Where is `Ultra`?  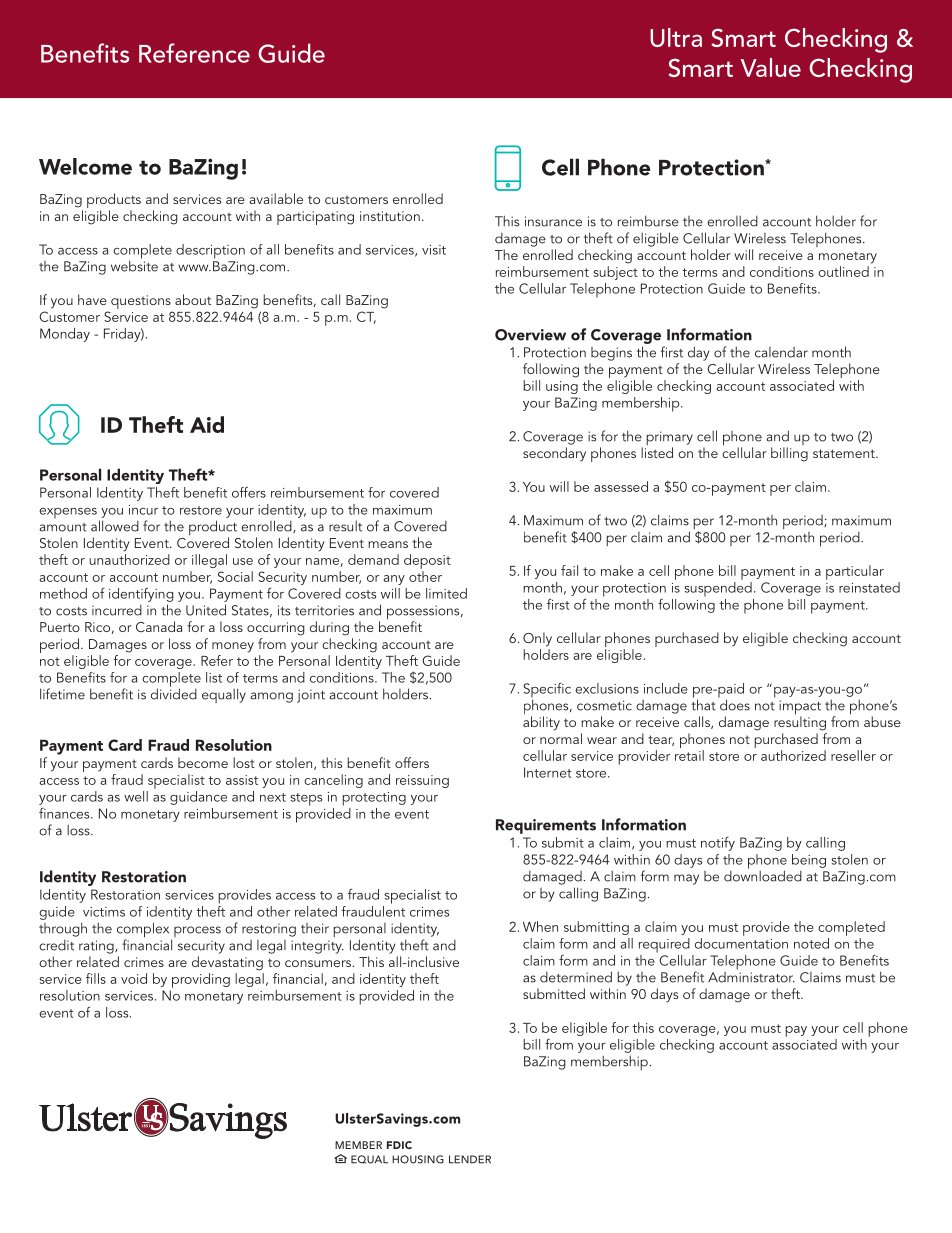 Ultra is located at coordinates (676, 37).
